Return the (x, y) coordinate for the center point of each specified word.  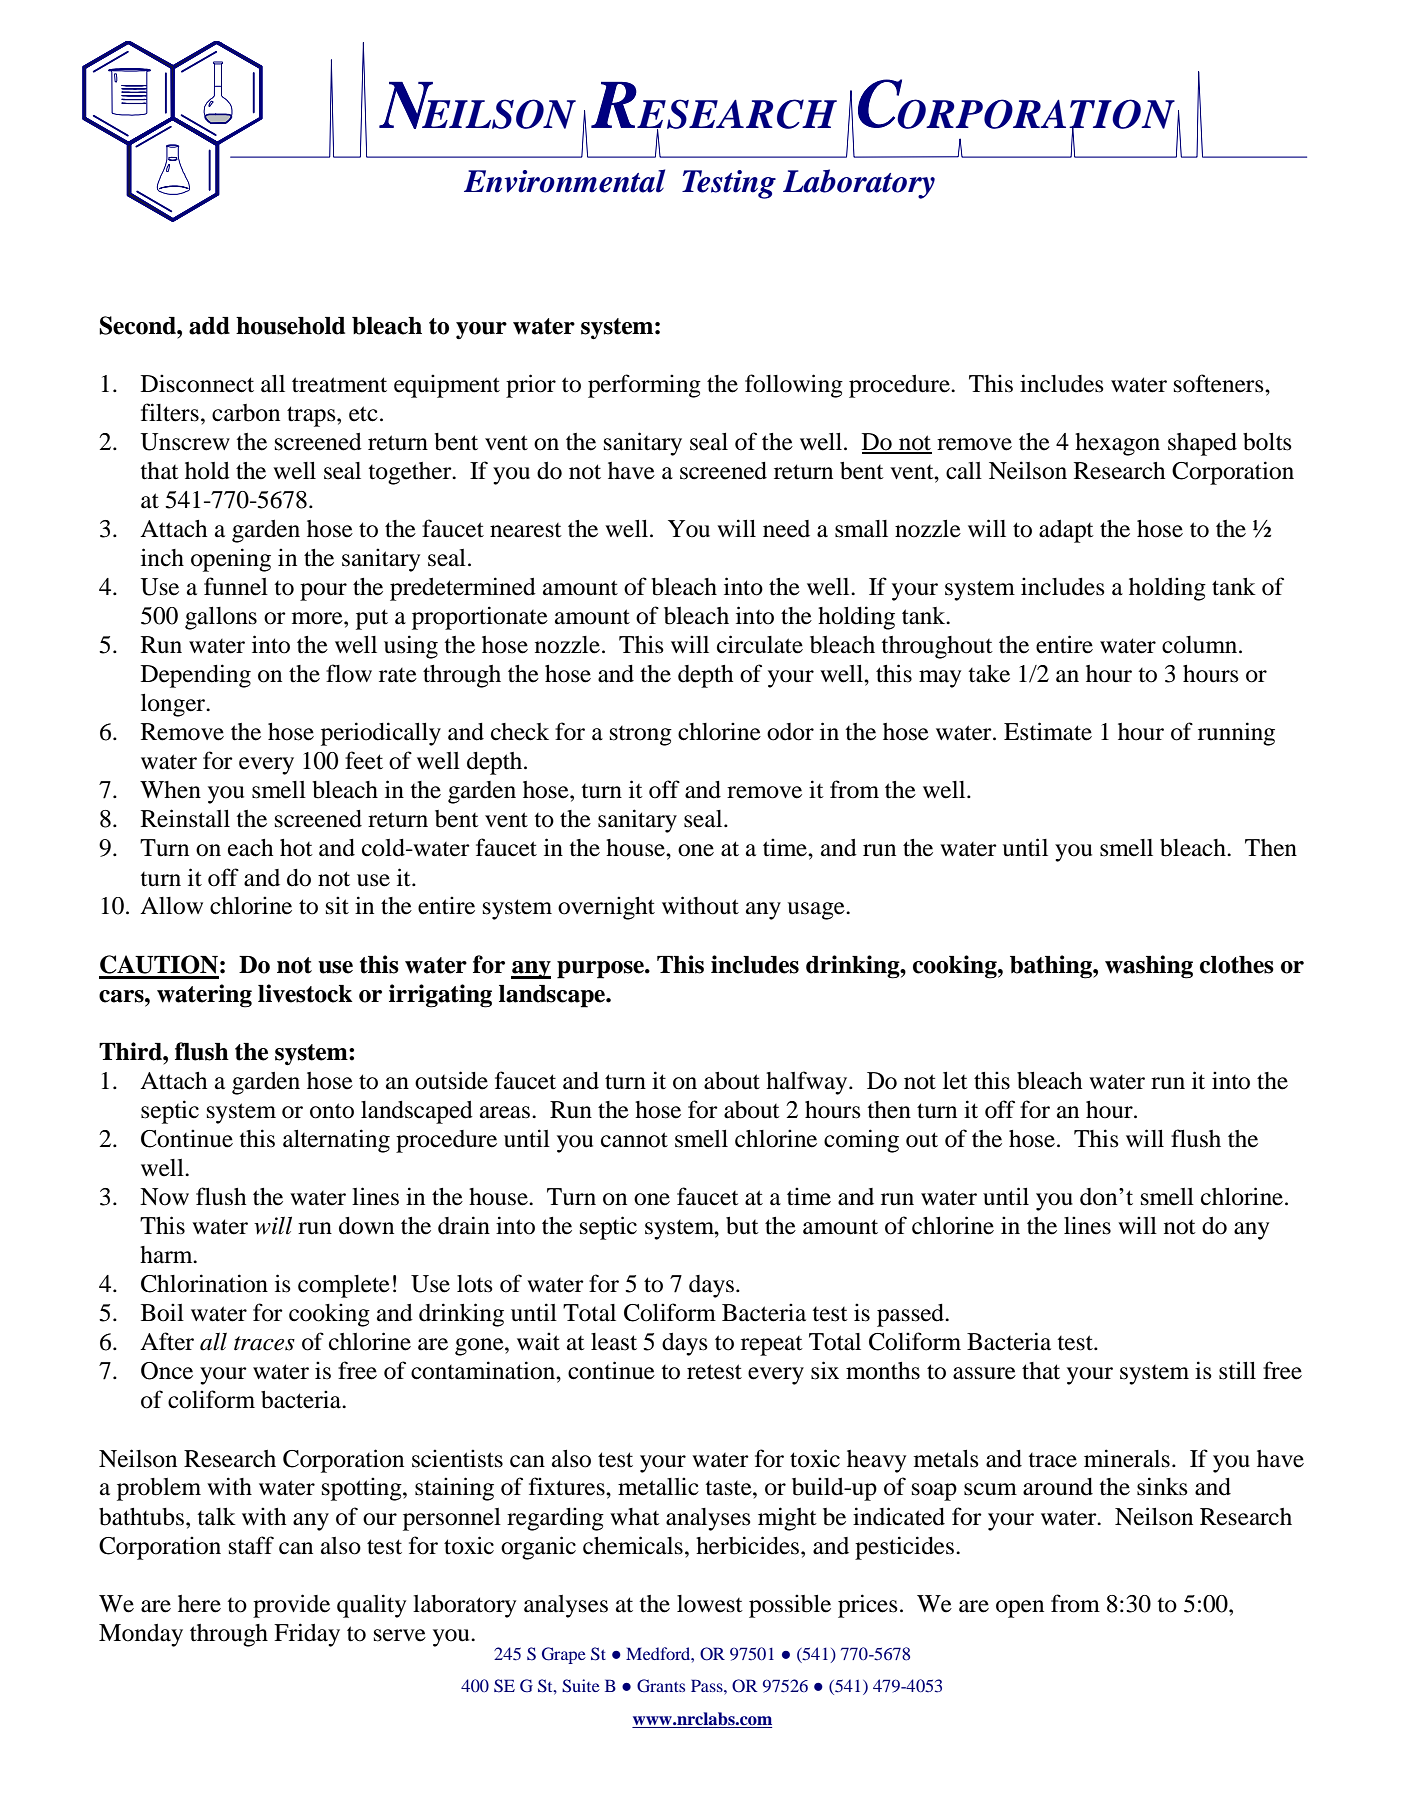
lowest (710, 1604)
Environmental (564, 181)
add (209, 326)
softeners (1220, 383)
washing (1149, 967)
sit (337, 905)
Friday (307, 1635)
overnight (606, 908)
